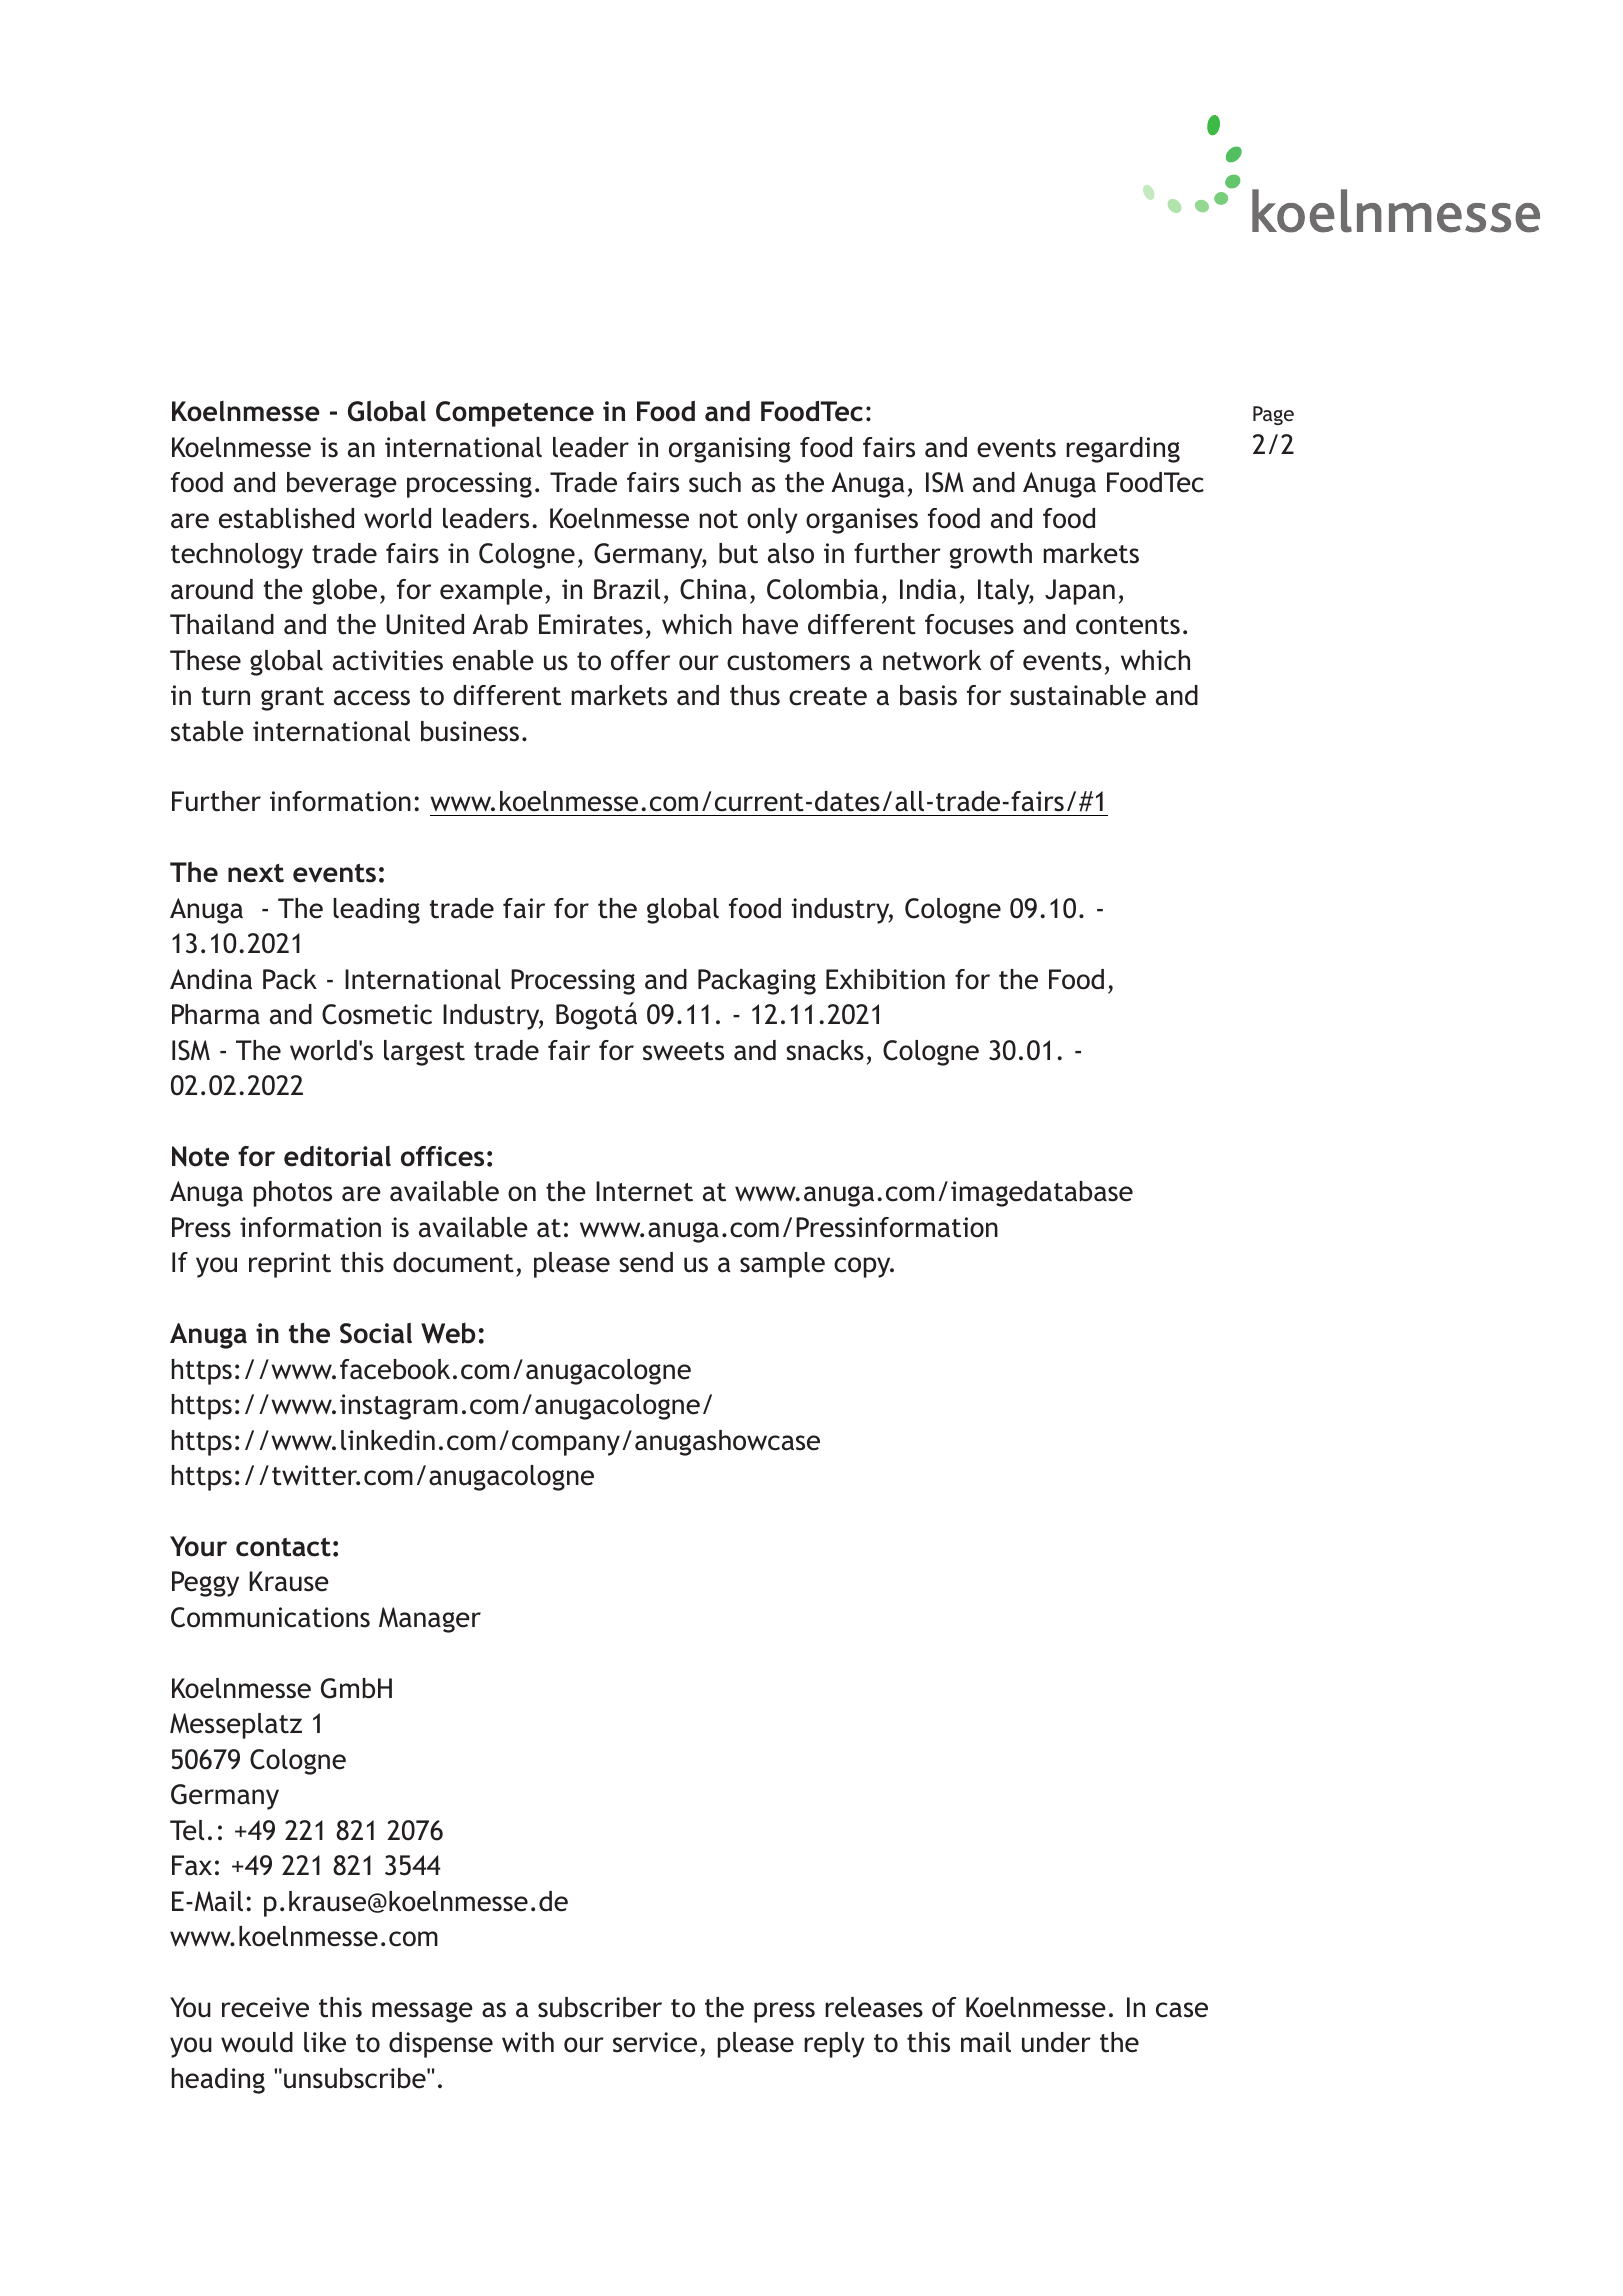 This page has height=2296, width=1623. I want to click on regarding, so click(1123, 450).
